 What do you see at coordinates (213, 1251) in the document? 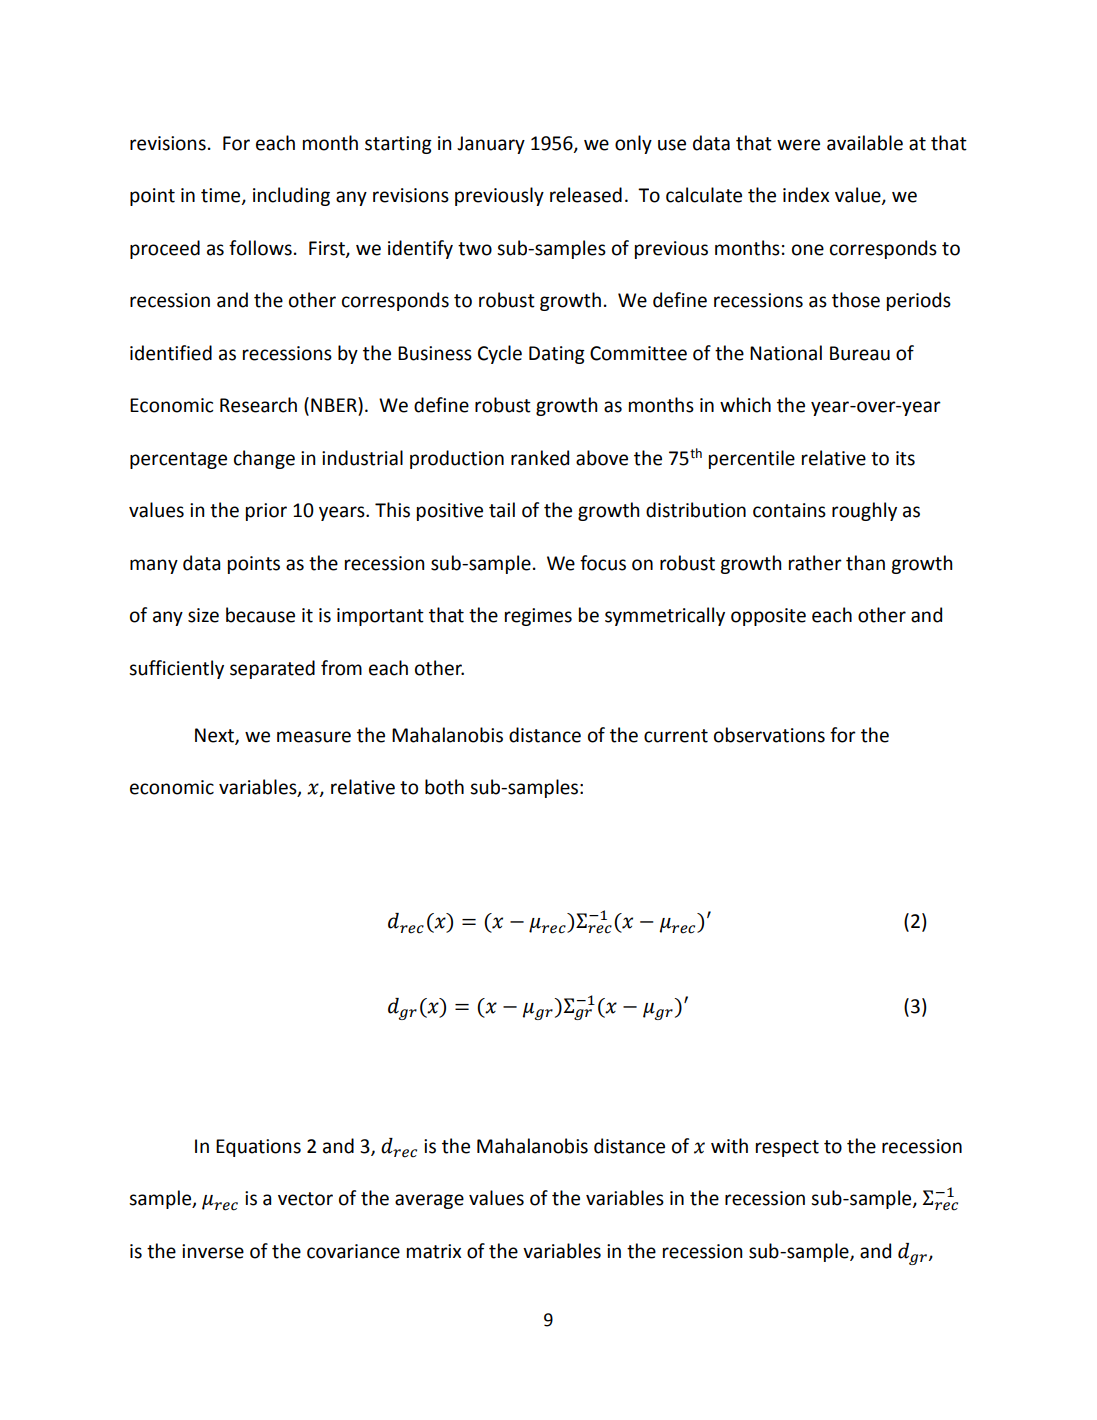
I see `inverse` at bounding box center [213, 1251].
